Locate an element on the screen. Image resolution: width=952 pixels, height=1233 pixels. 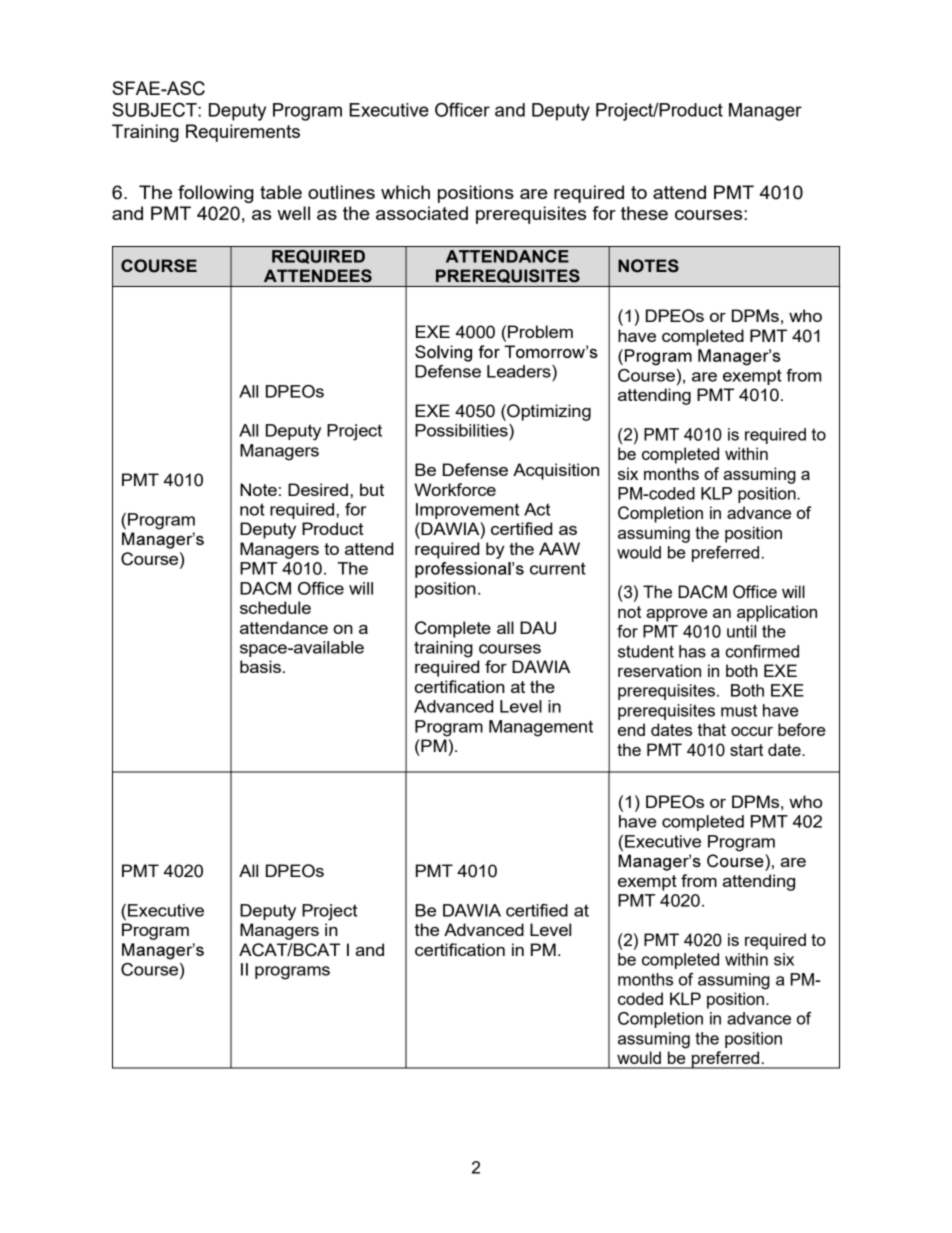
Desired is located at coordinates (318, 489).
